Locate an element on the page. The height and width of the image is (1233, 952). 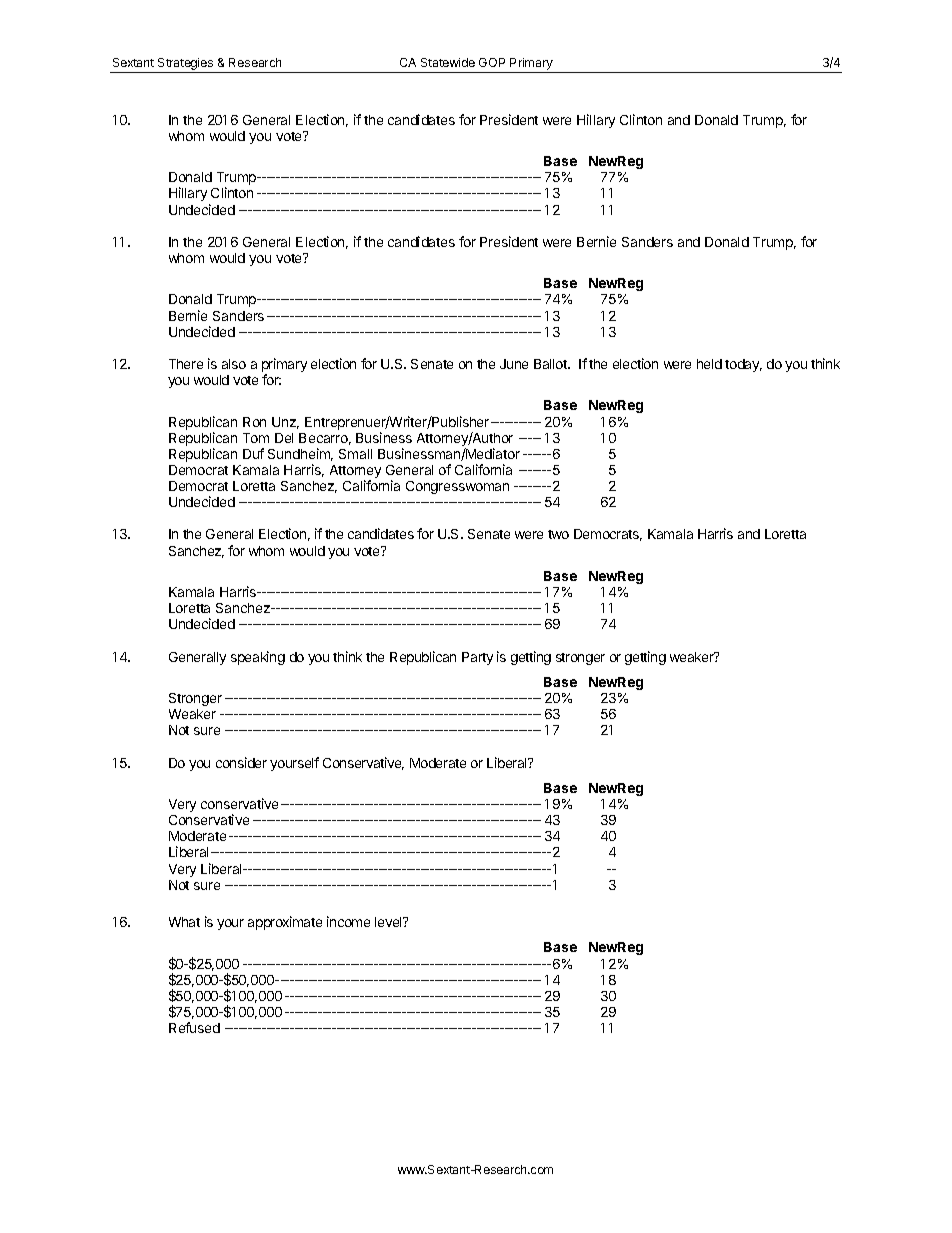
Statewide is located at coordinates (448, 62).
